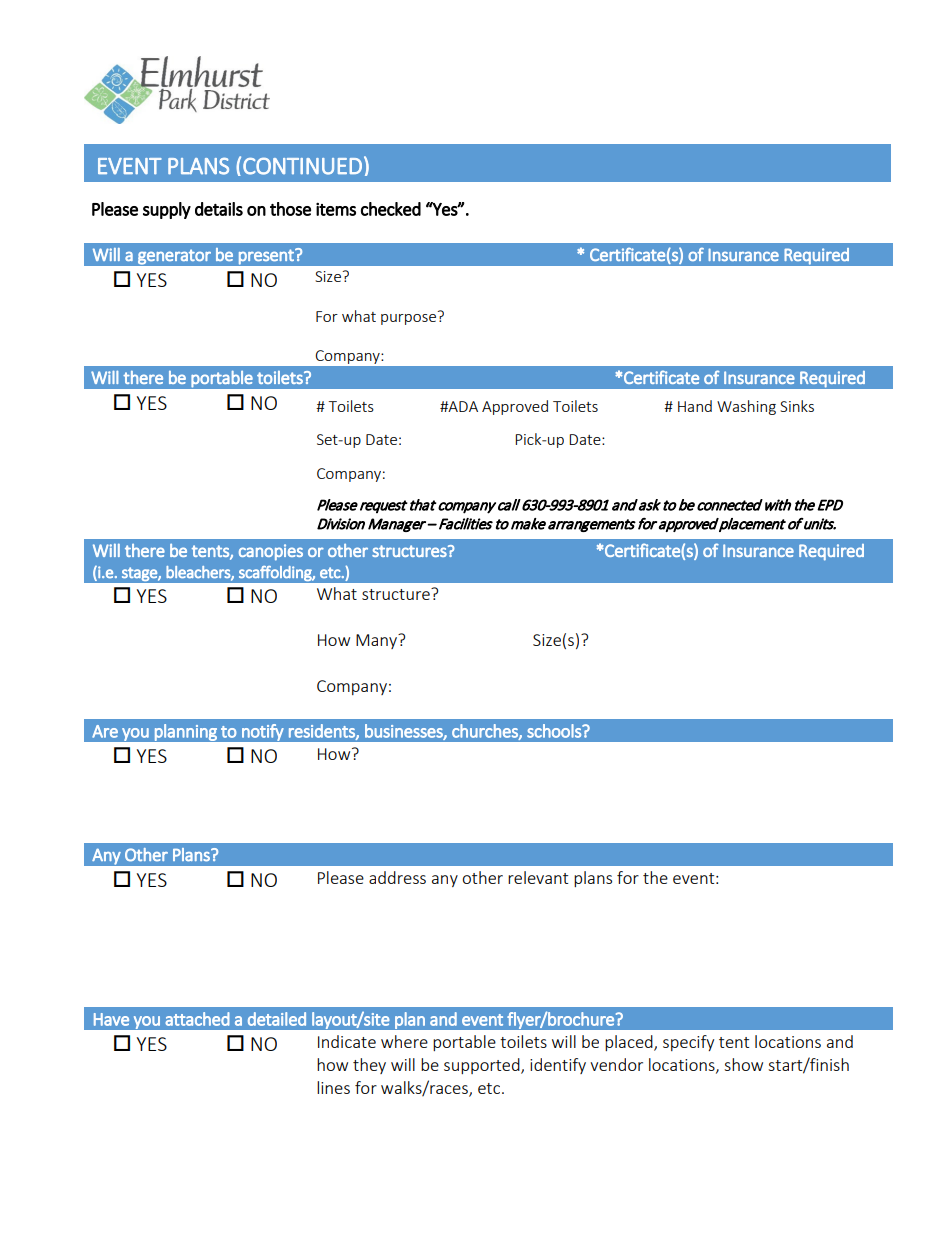  I want to click on Are, so click(105, 731).
